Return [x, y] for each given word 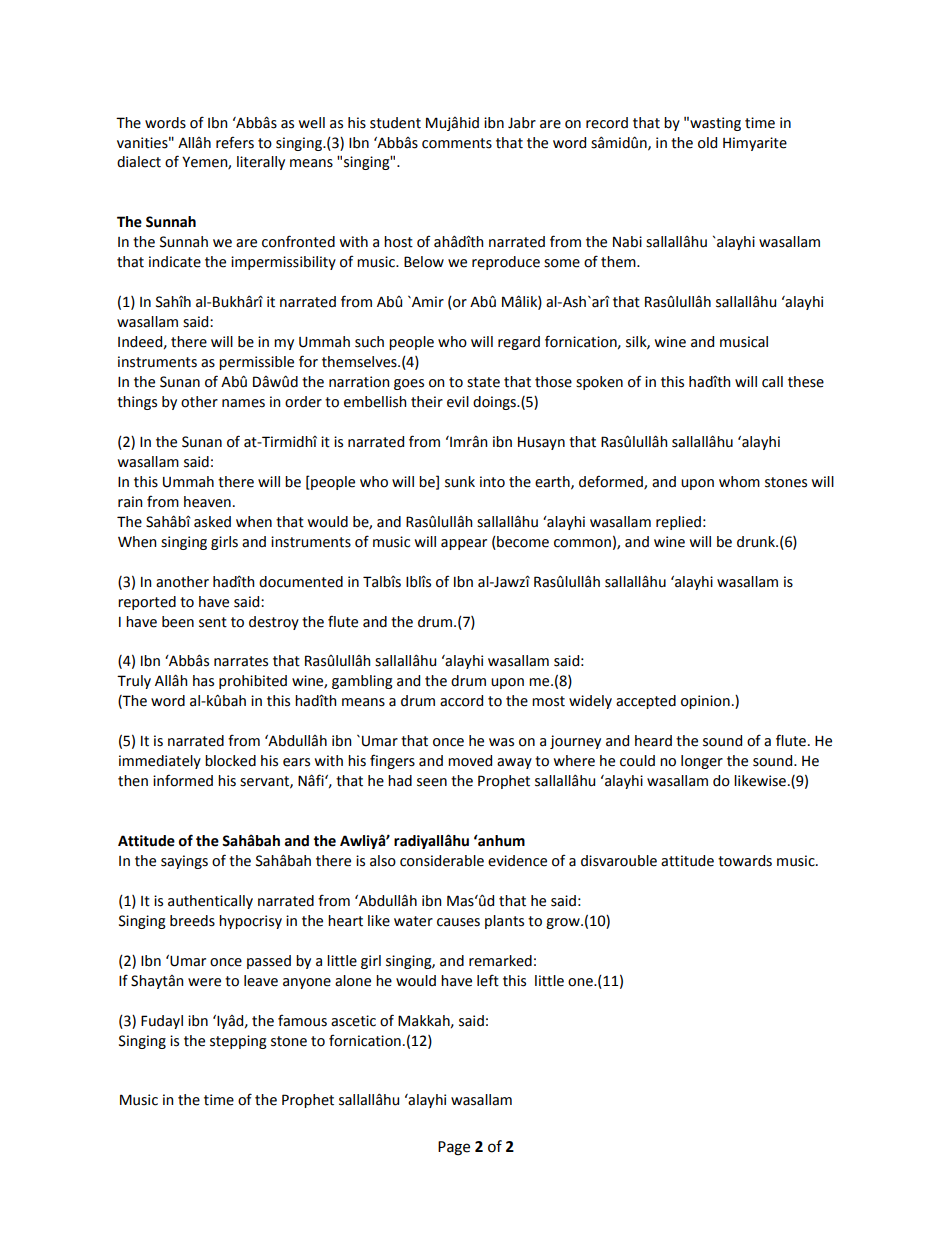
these [806, 382]
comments [457, 143]
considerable [442, 861]
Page [454, 1148]
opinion [705, 702]
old [707, 143]
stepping [238, 1042]
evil [458, 402]
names [243, 403]
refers [235, 142]
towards [745, 861]
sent [213, 622]
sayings [184, 862]
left [488, 980]
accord [461, 701]
